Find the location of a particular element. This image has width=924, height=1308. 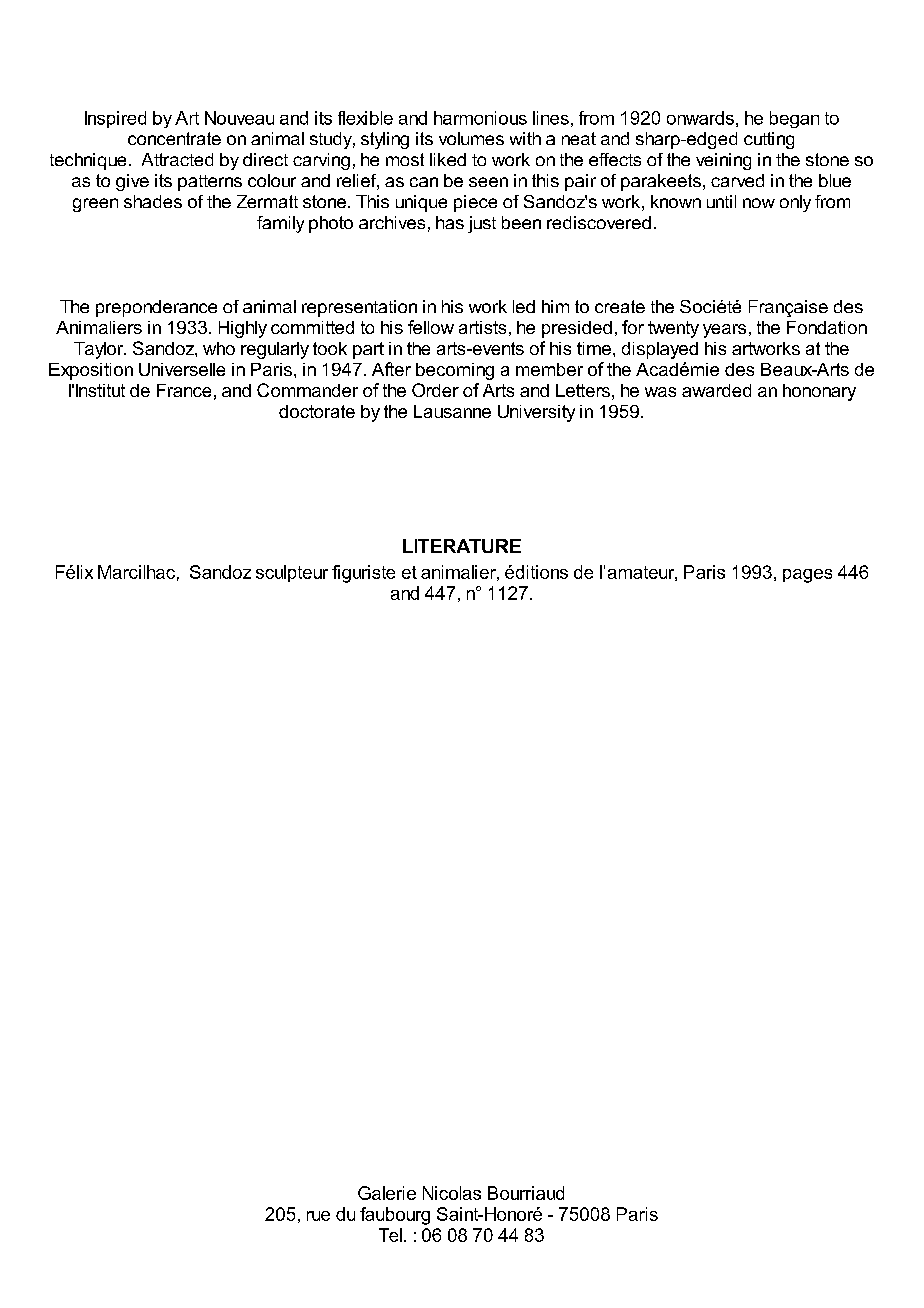

pages is located at coordinates (807, 576).
